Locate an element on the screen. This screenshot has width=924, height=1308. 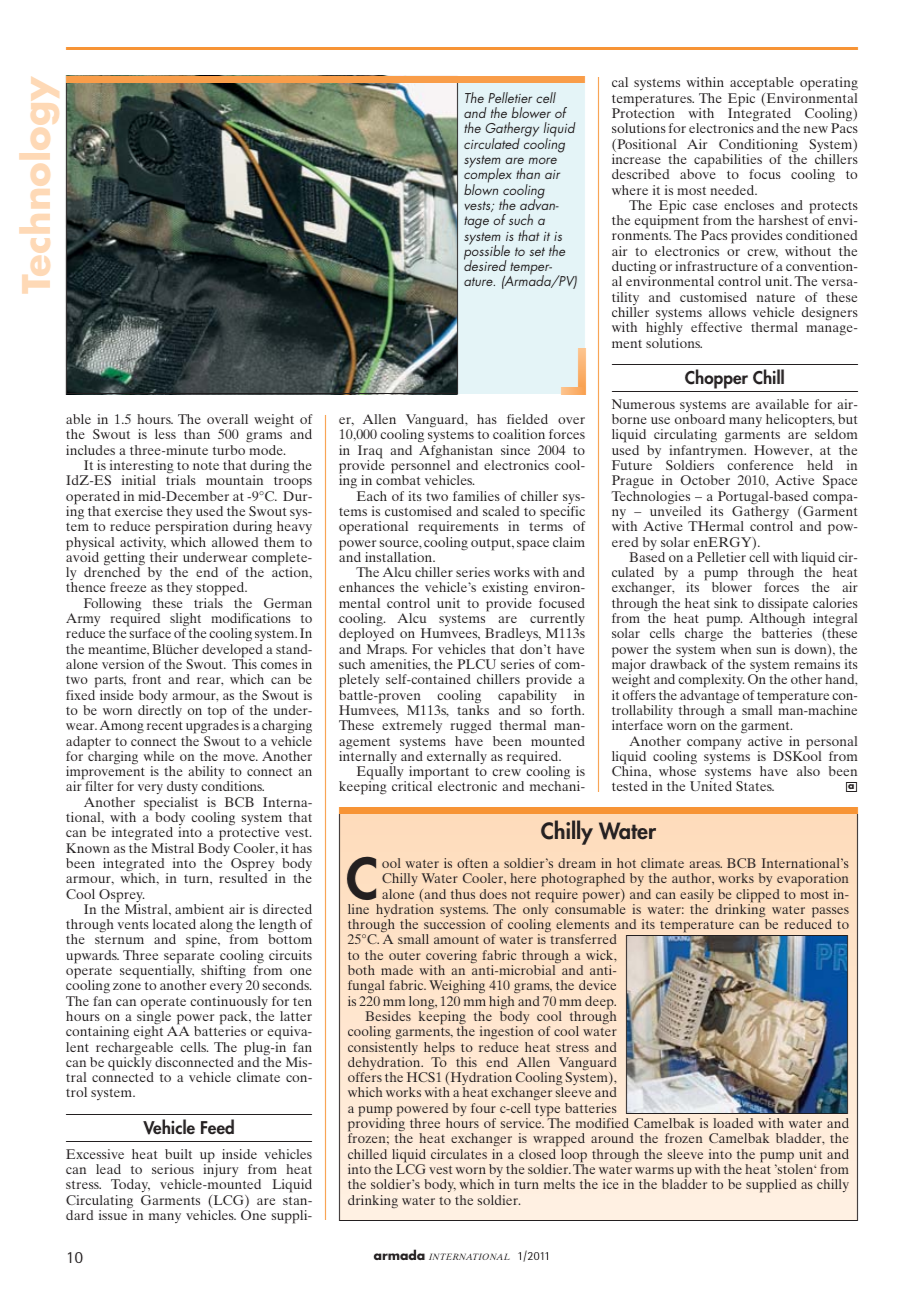
sun is located at coordinates (766, 650).
